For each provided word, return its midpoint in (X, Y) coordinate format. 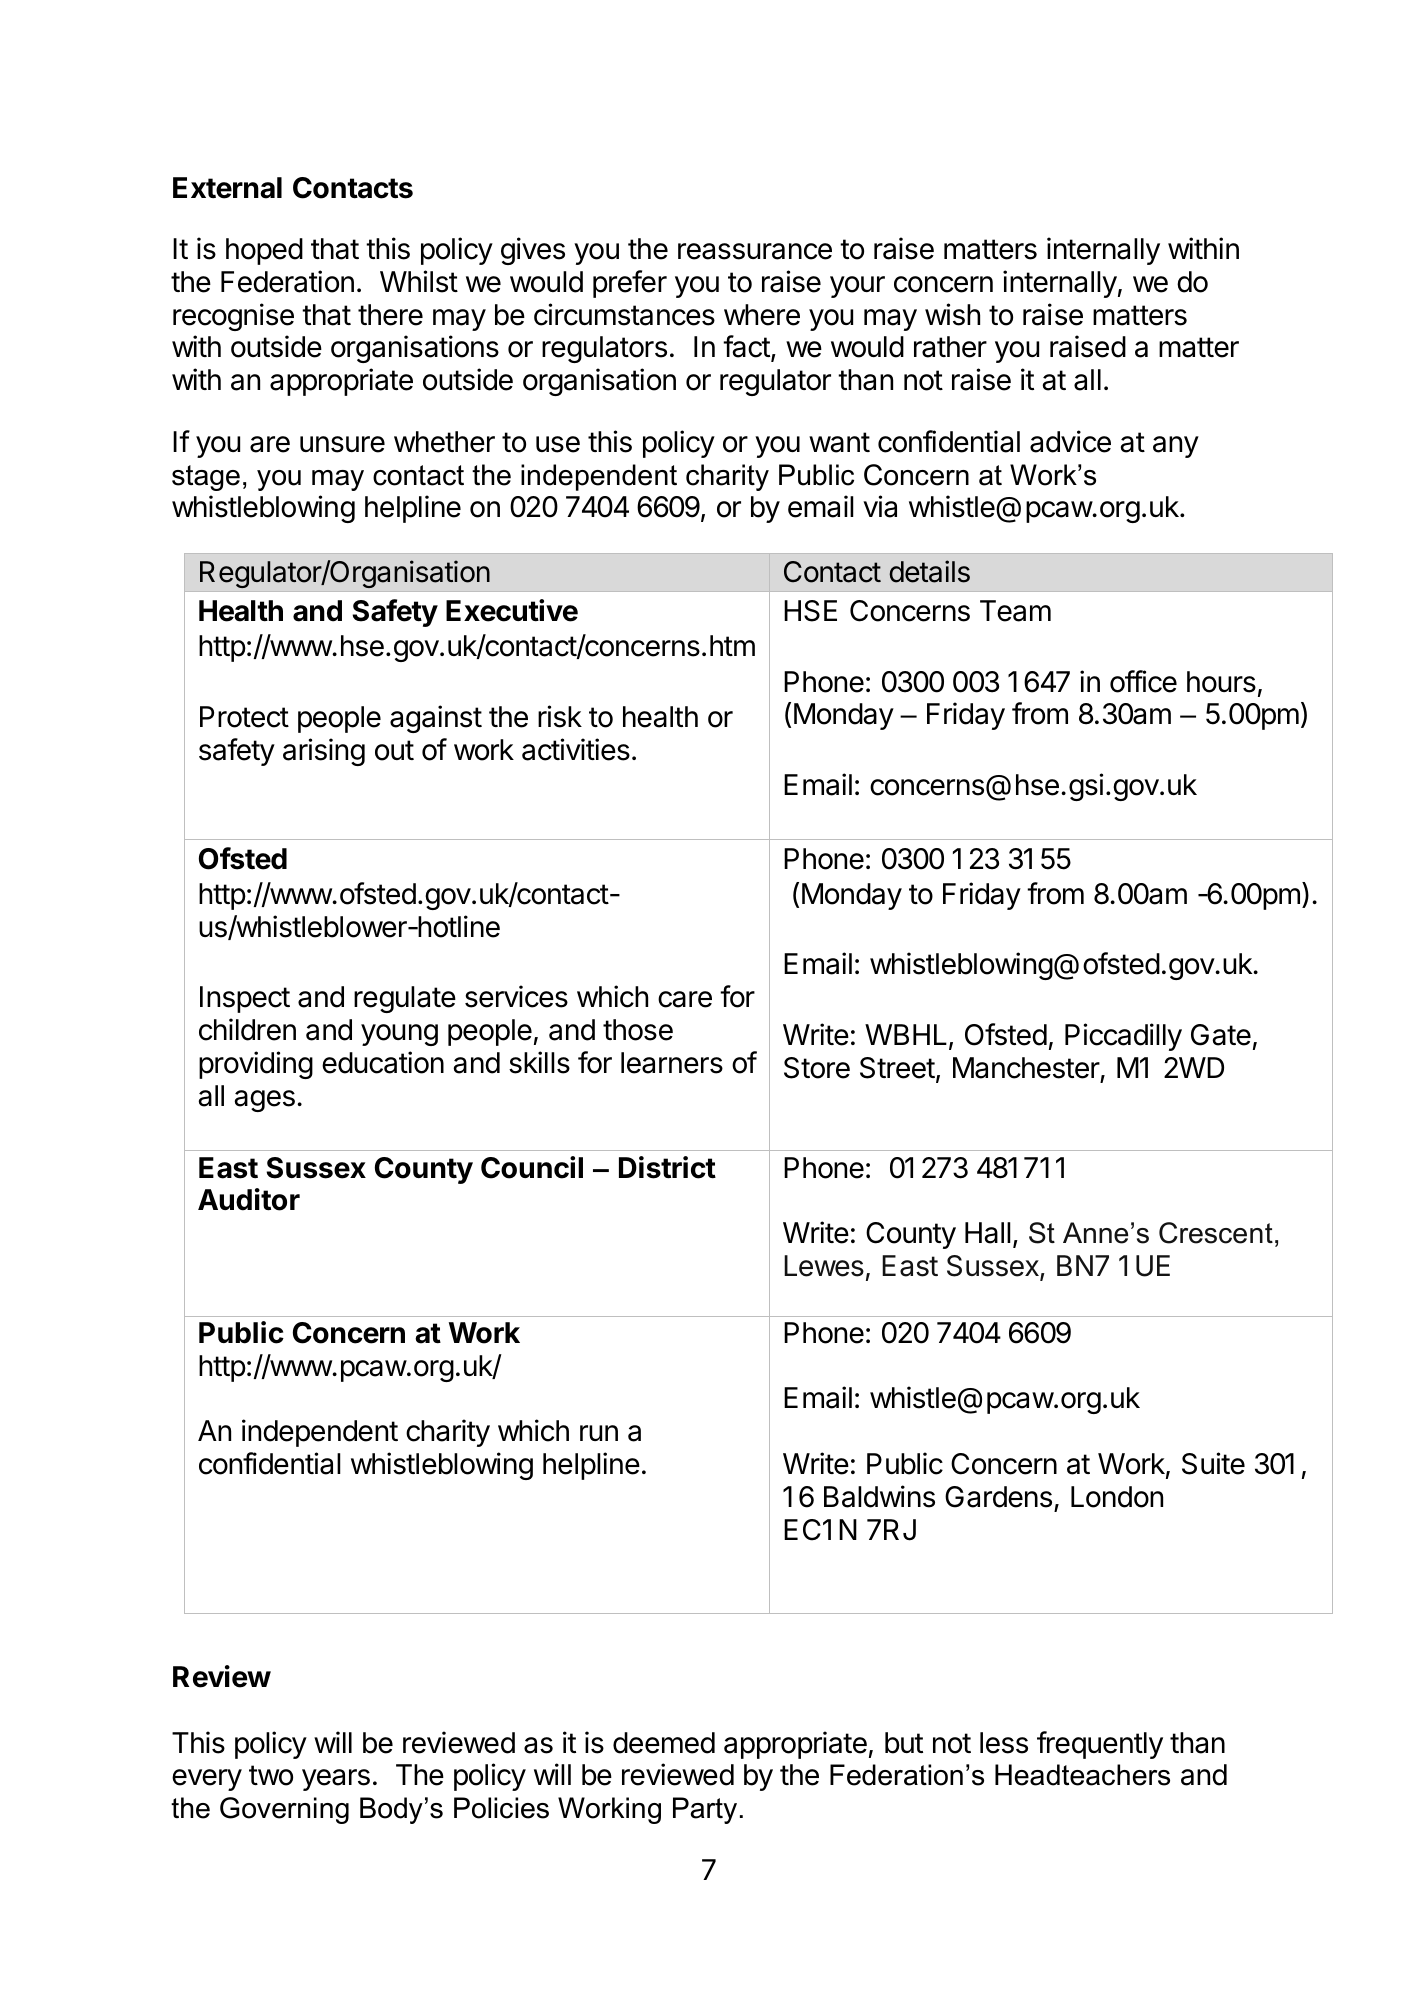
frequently (1100, 1745)
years (336, 1780)
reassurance (755, 251)
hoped (264, 251)
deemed (664, 1743)
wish (952, 314)
